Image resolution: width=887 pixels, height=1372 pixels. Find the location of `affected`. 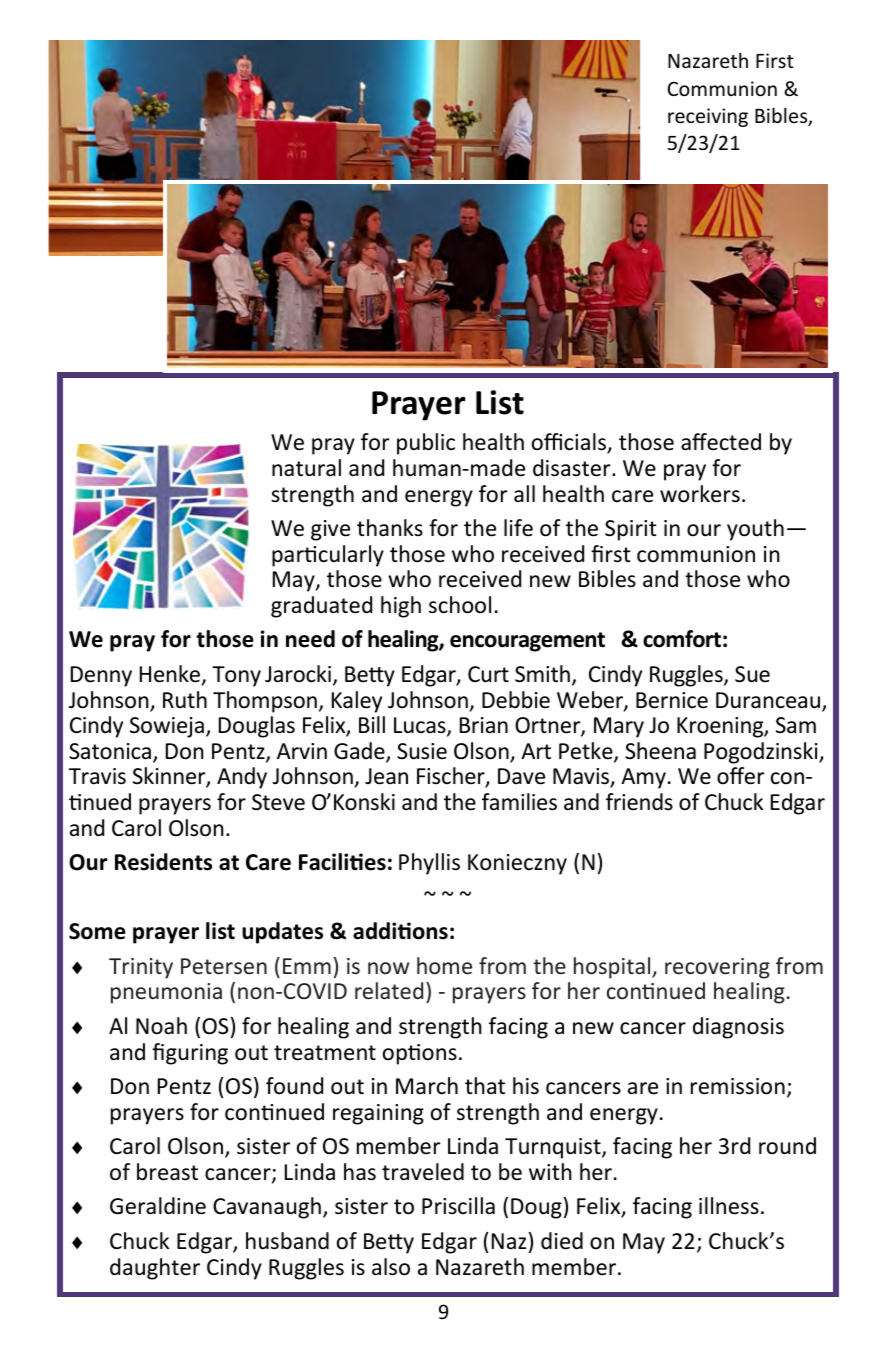

affected is located at coordinates (721, 442).
